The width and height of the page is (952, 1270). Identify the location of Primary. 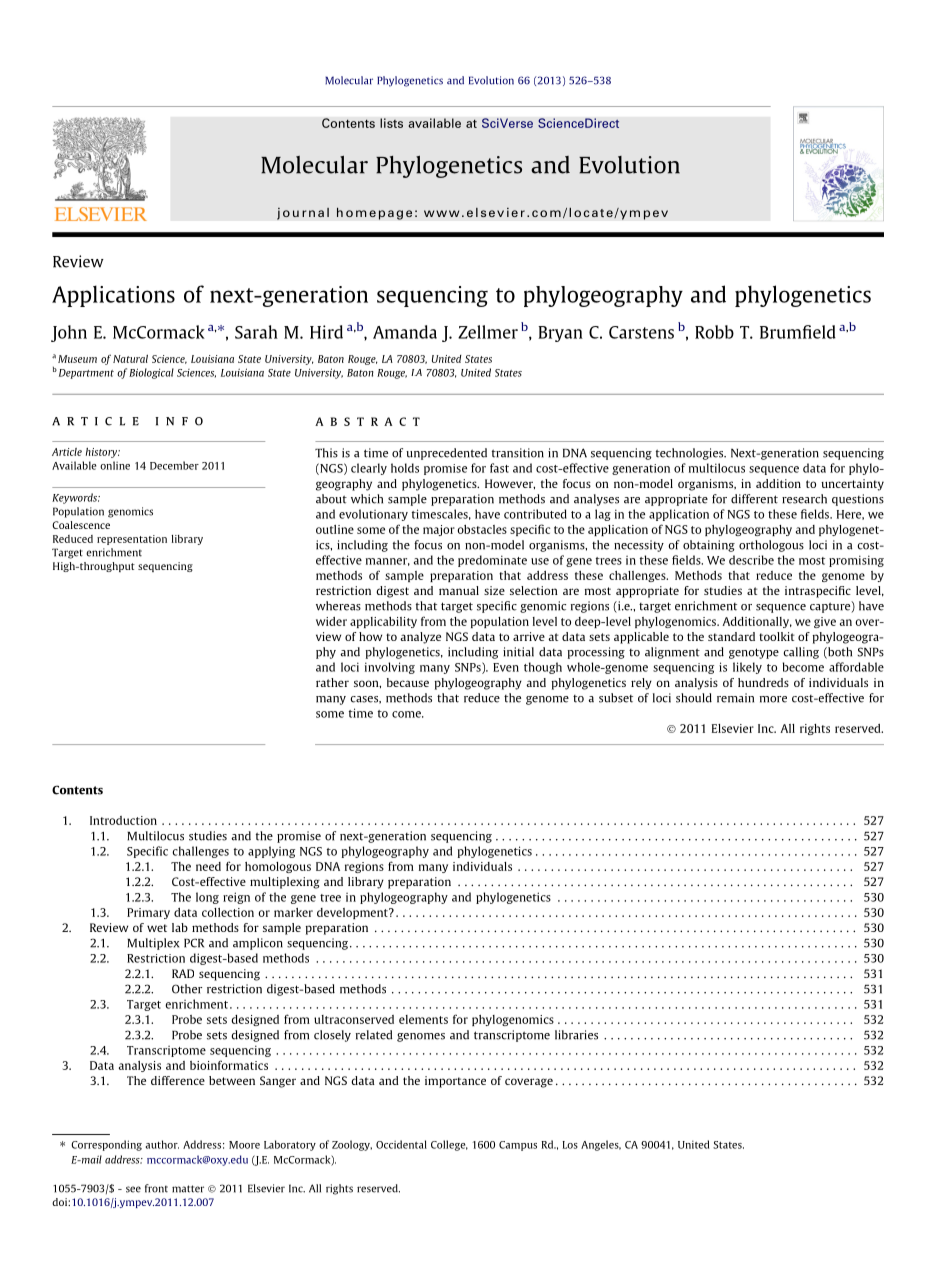
(148, 913).
